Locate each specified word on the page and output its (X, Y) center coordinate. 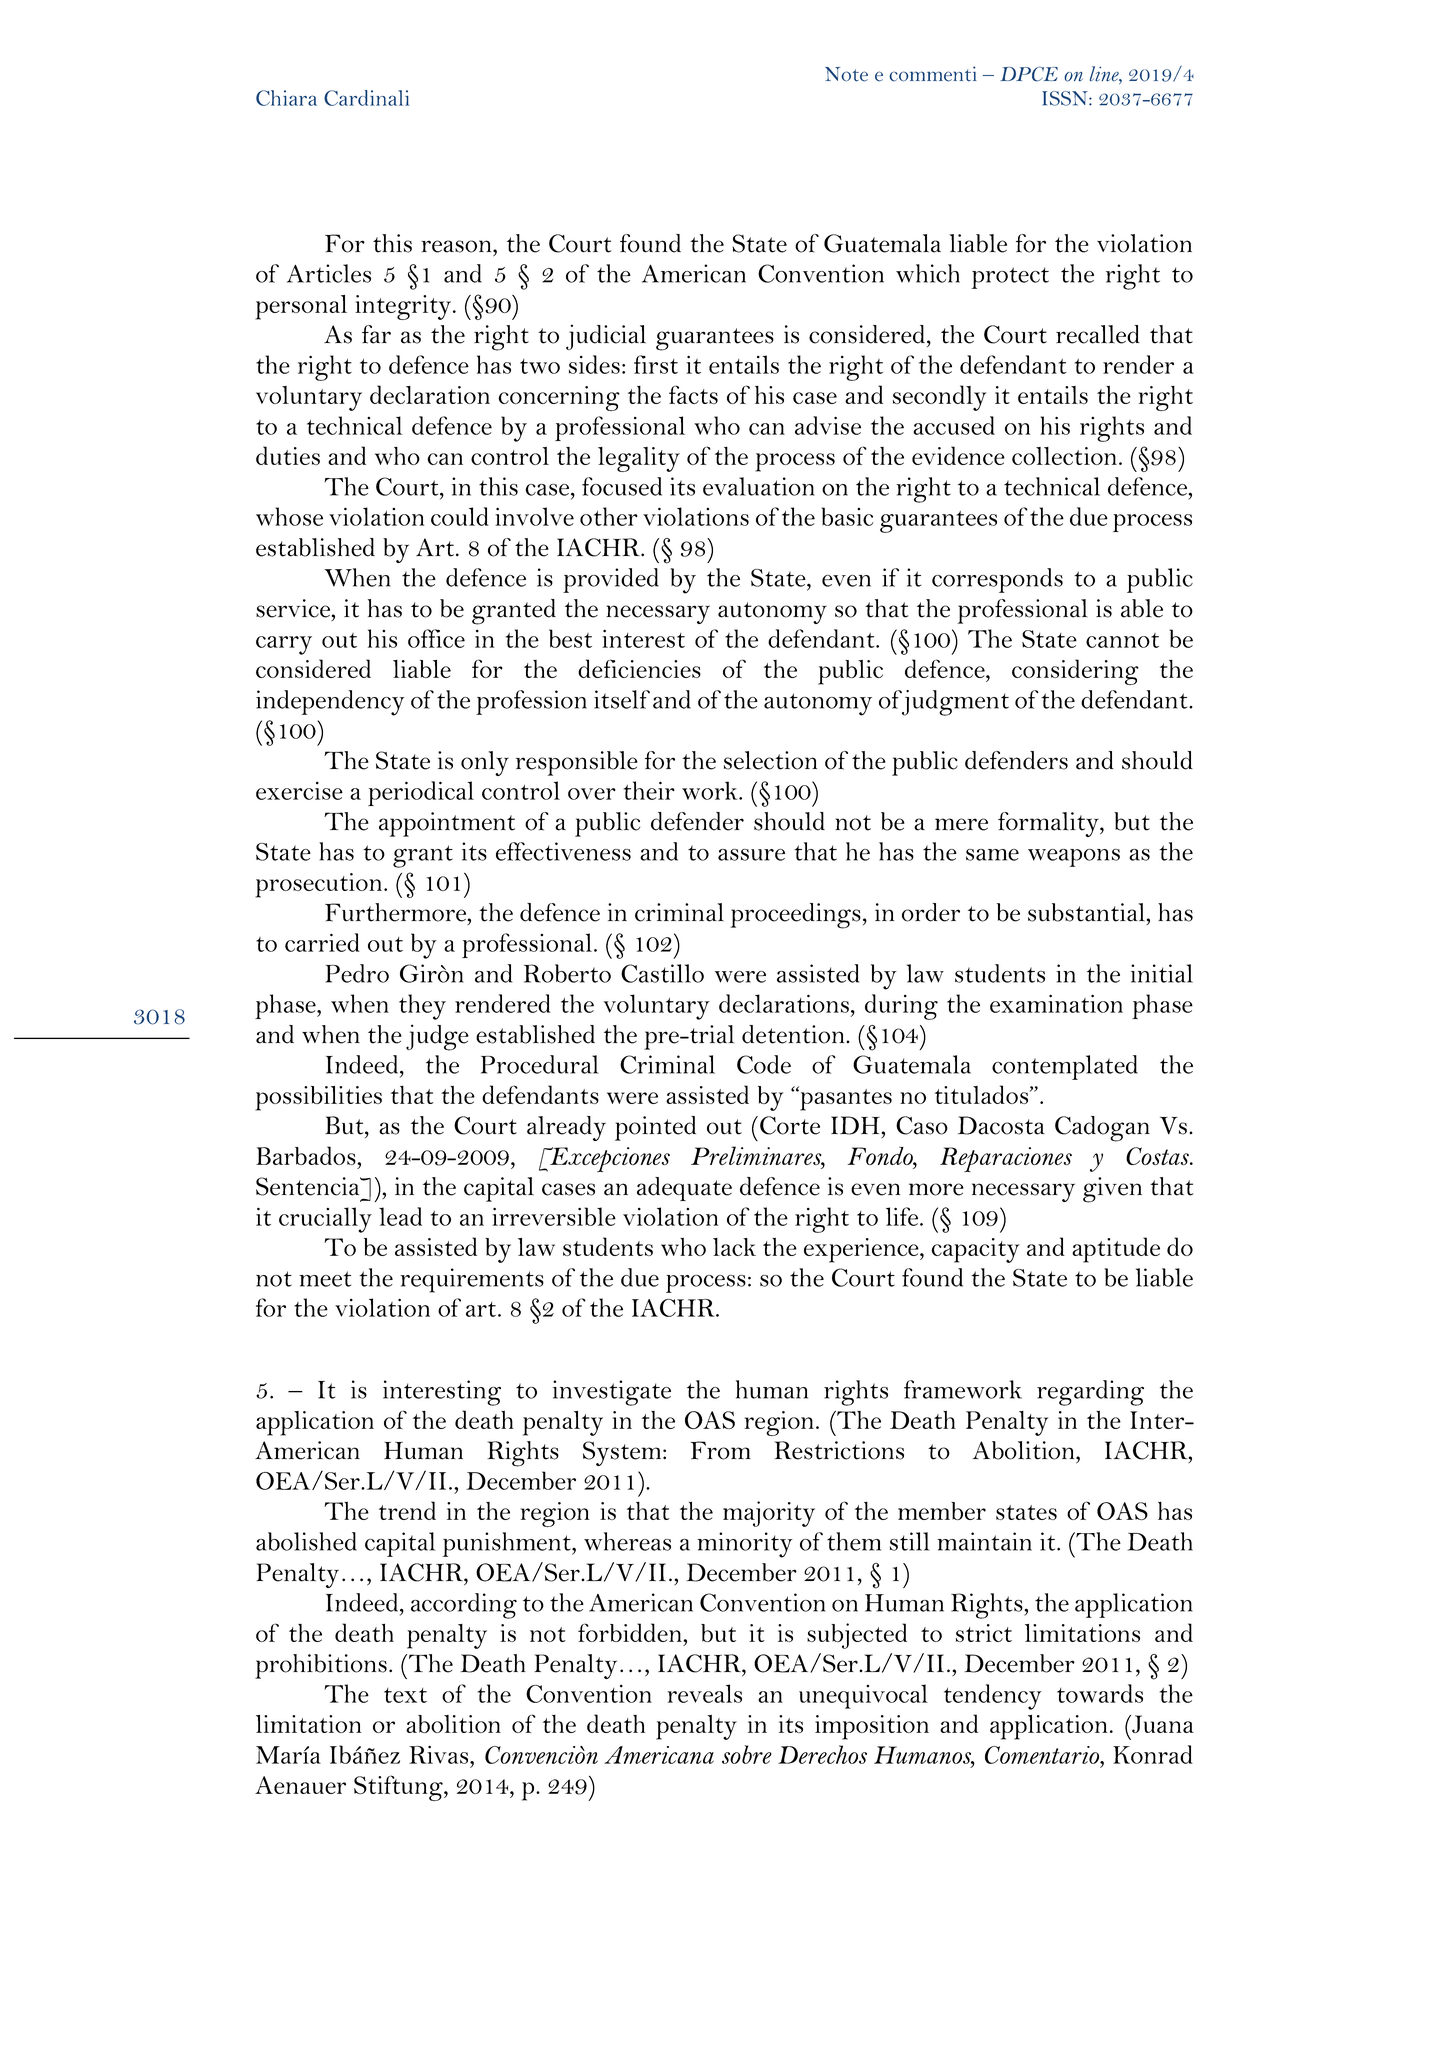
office (436, 638)
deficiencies (639, 668)
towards (1100, 1693)
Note (846, 74)
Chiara (286, 98)
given (1112, 1190)
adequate (684, 1189)
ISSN (1066, 98)
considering (1075, 672)
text (405, 1695)
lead (400, 1216)
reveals (704, 1693)
